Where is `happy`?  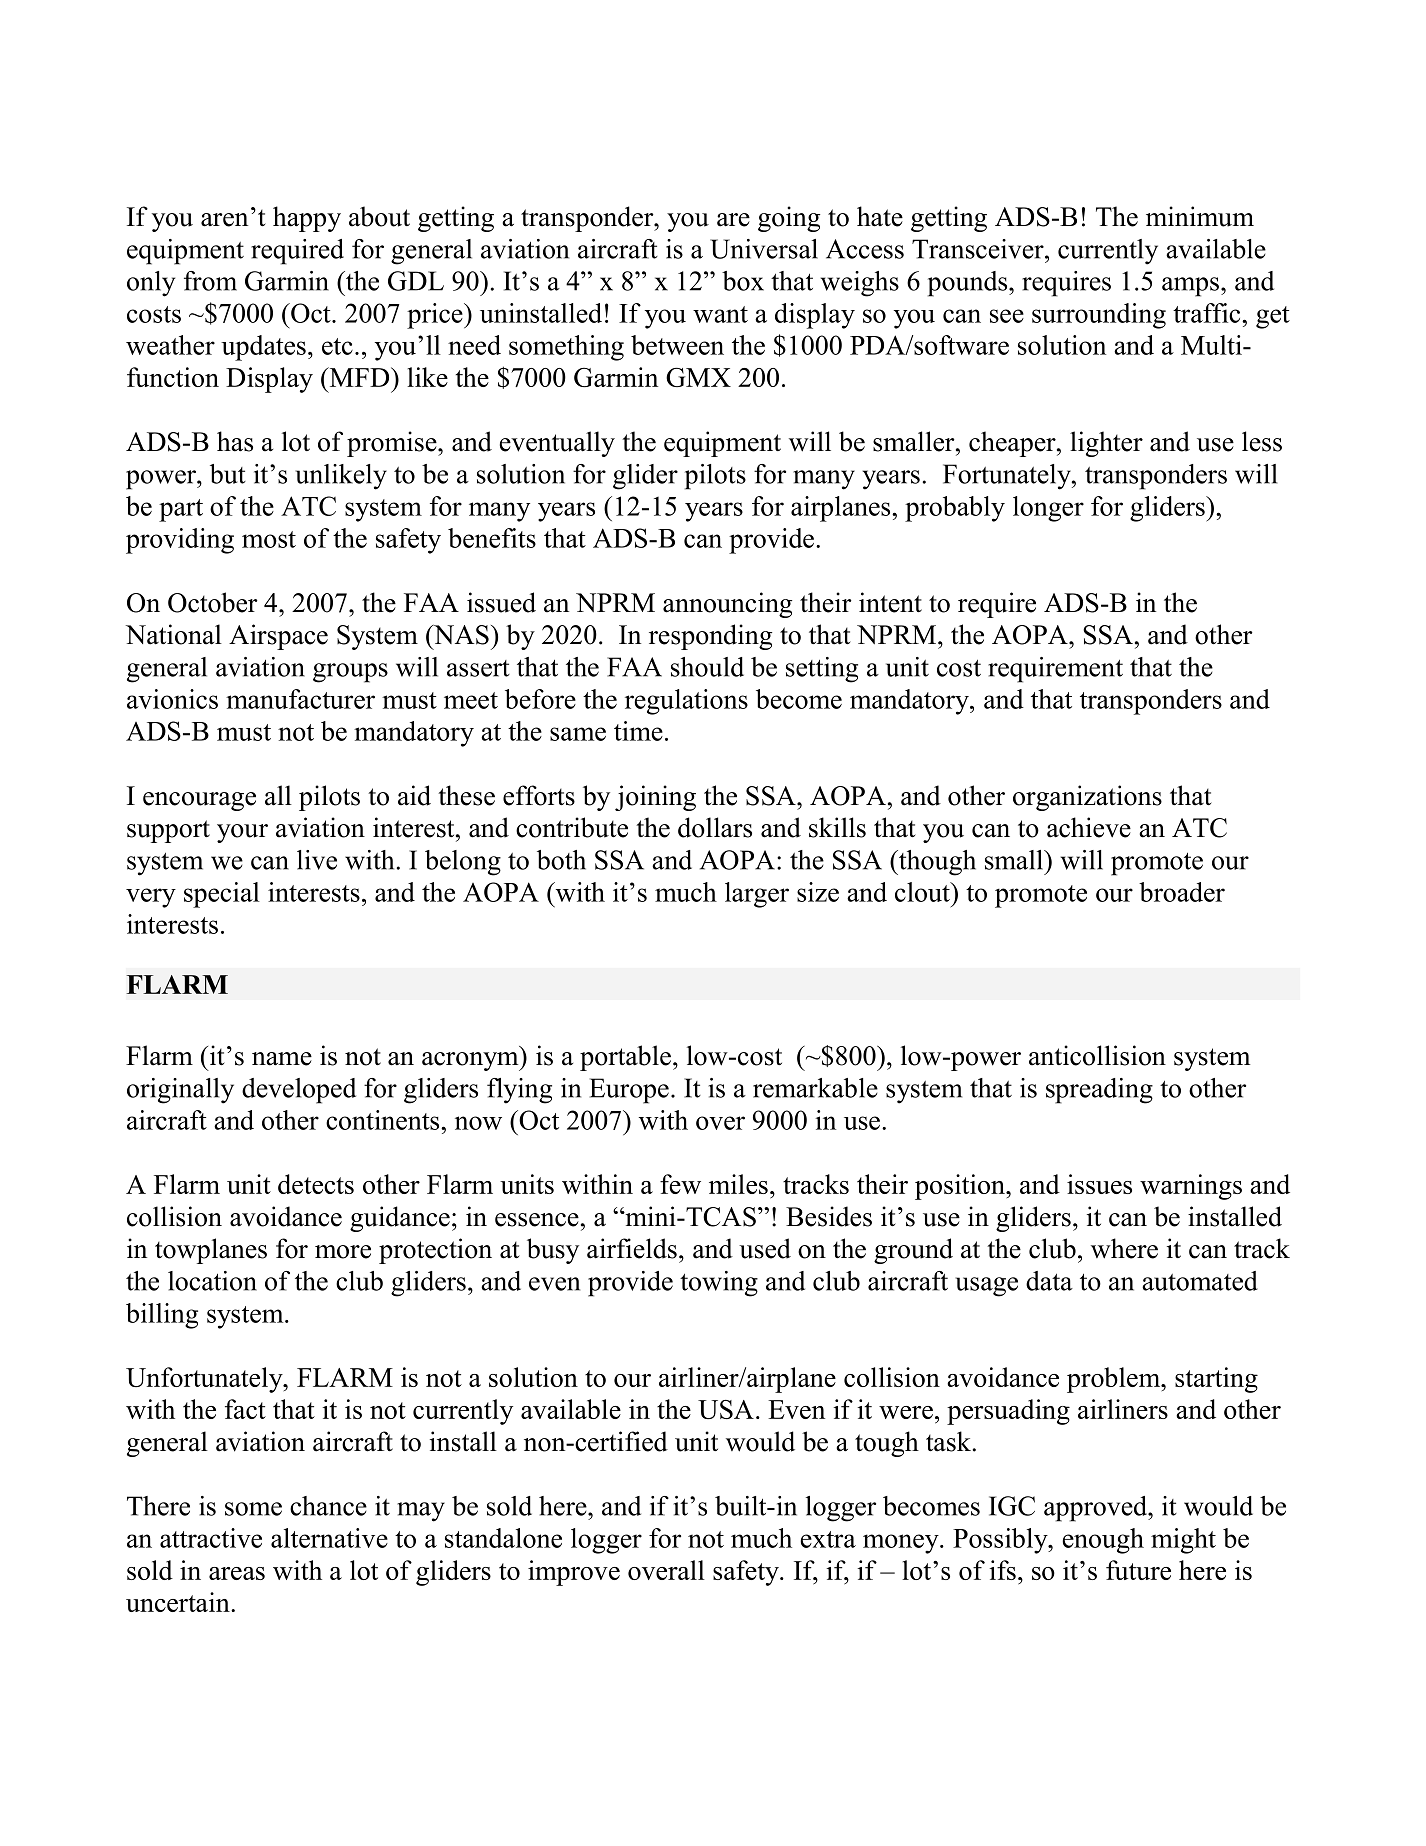 happy is located at coordinates (307, 219).
